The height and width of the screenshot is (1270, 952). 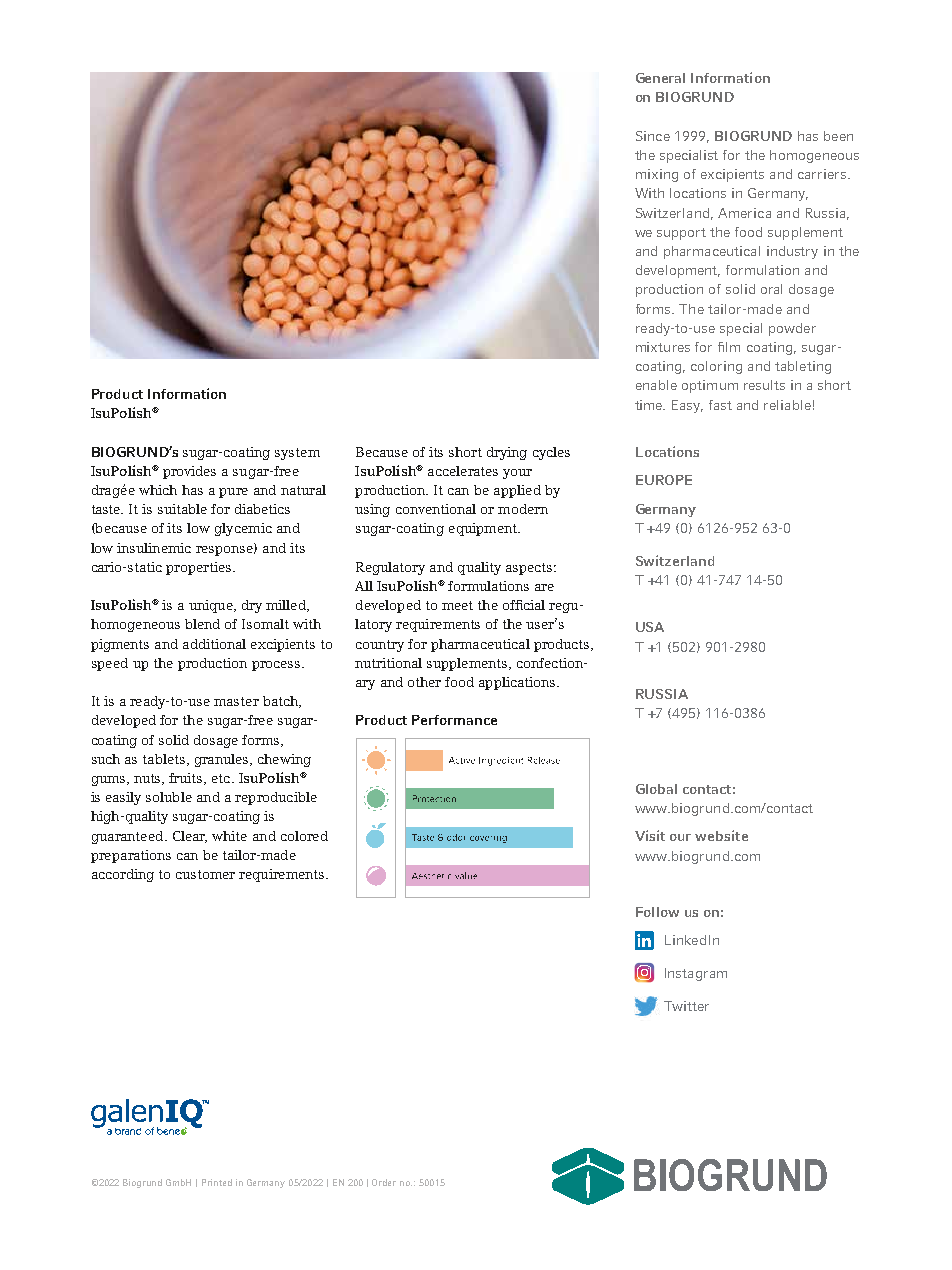 What do you see at coordinates (686, 1006) in the screenshot?
I see `Twitter` at bounding box center [686, 1006].
